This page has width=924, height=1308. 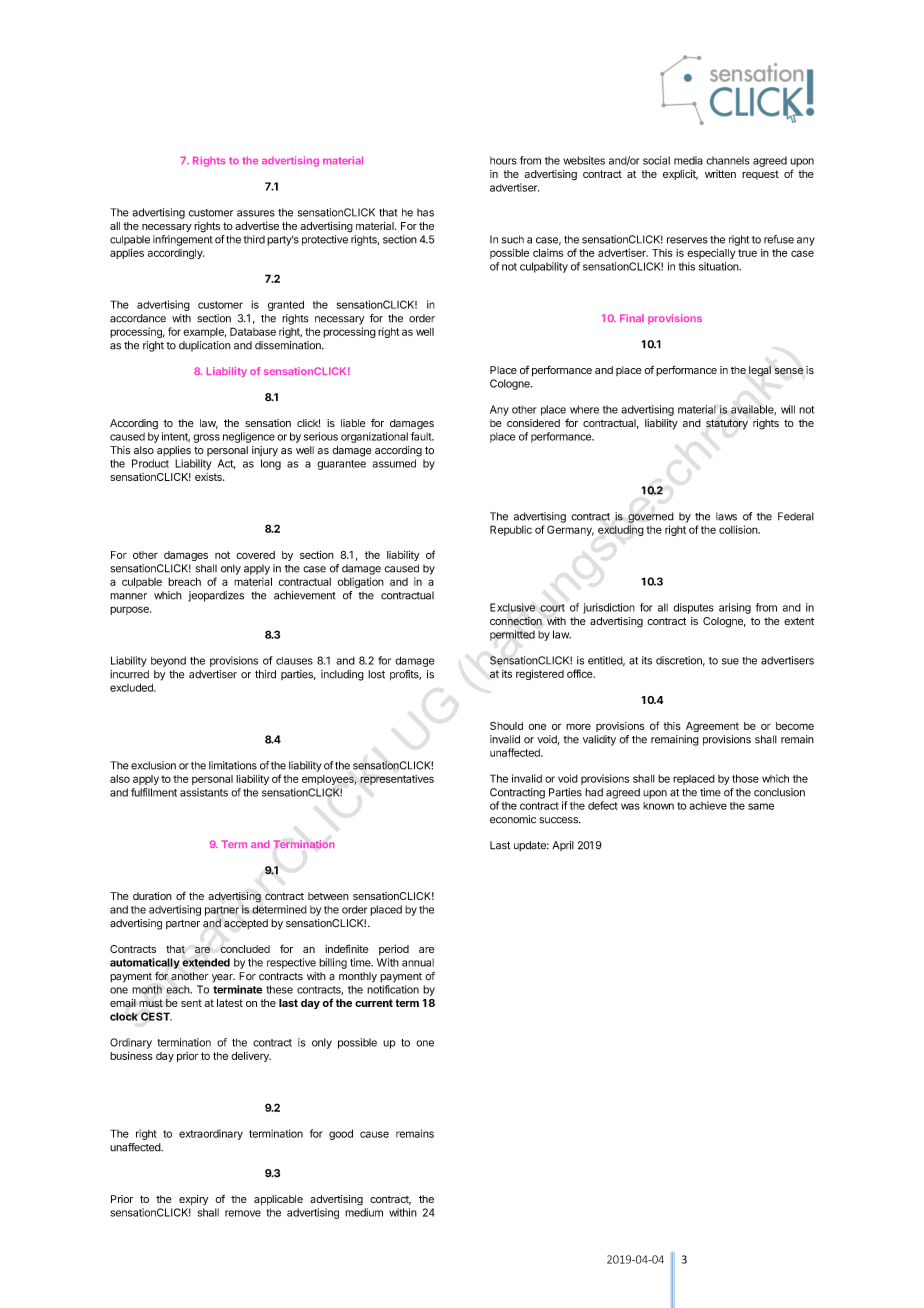 What do you see at coordinates (255, 555) in the page?
I see `covered` at bounding box center [255, 555].
